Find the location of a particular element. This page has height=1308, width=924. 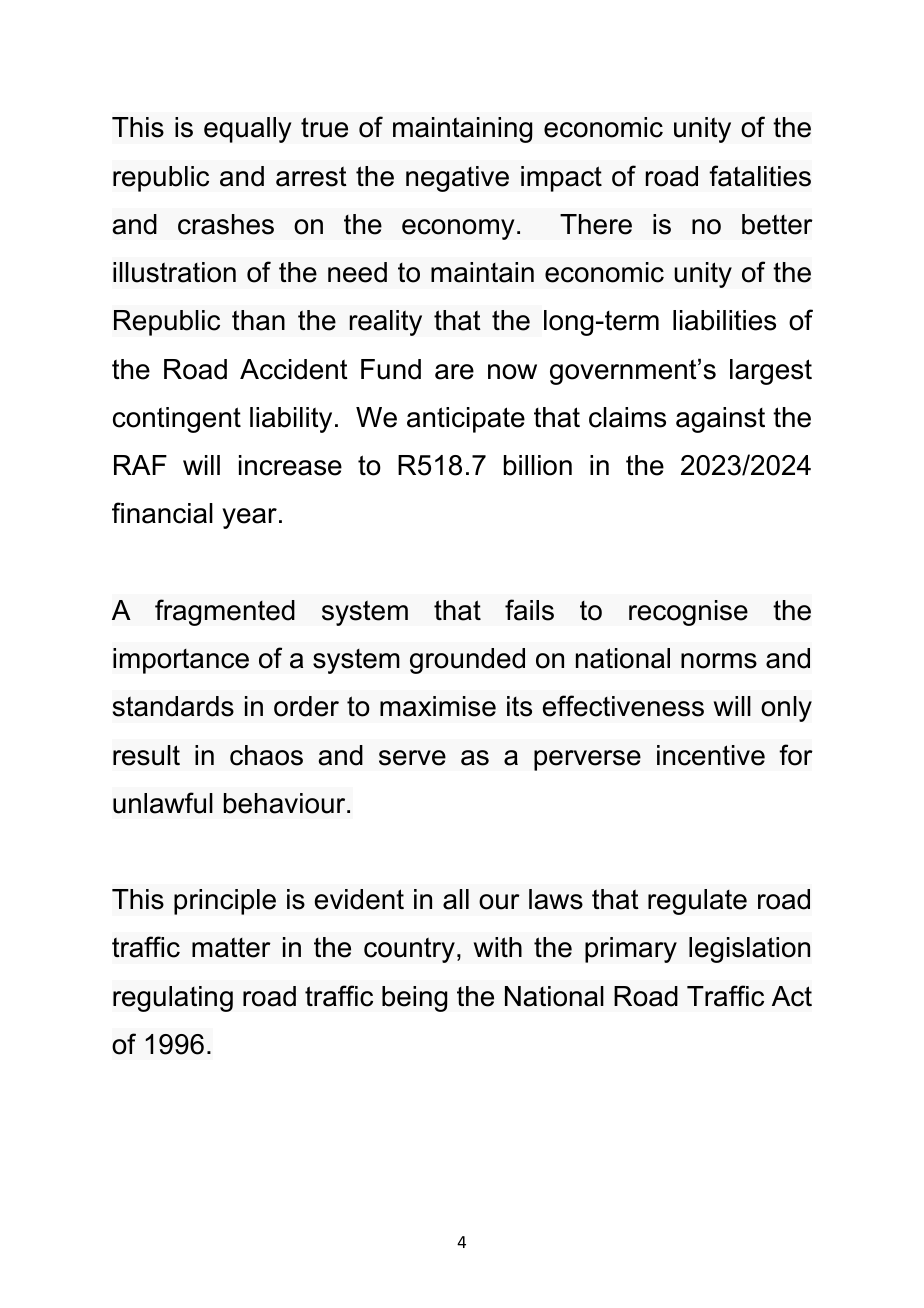

matter is located at coordinates (231, 947).
